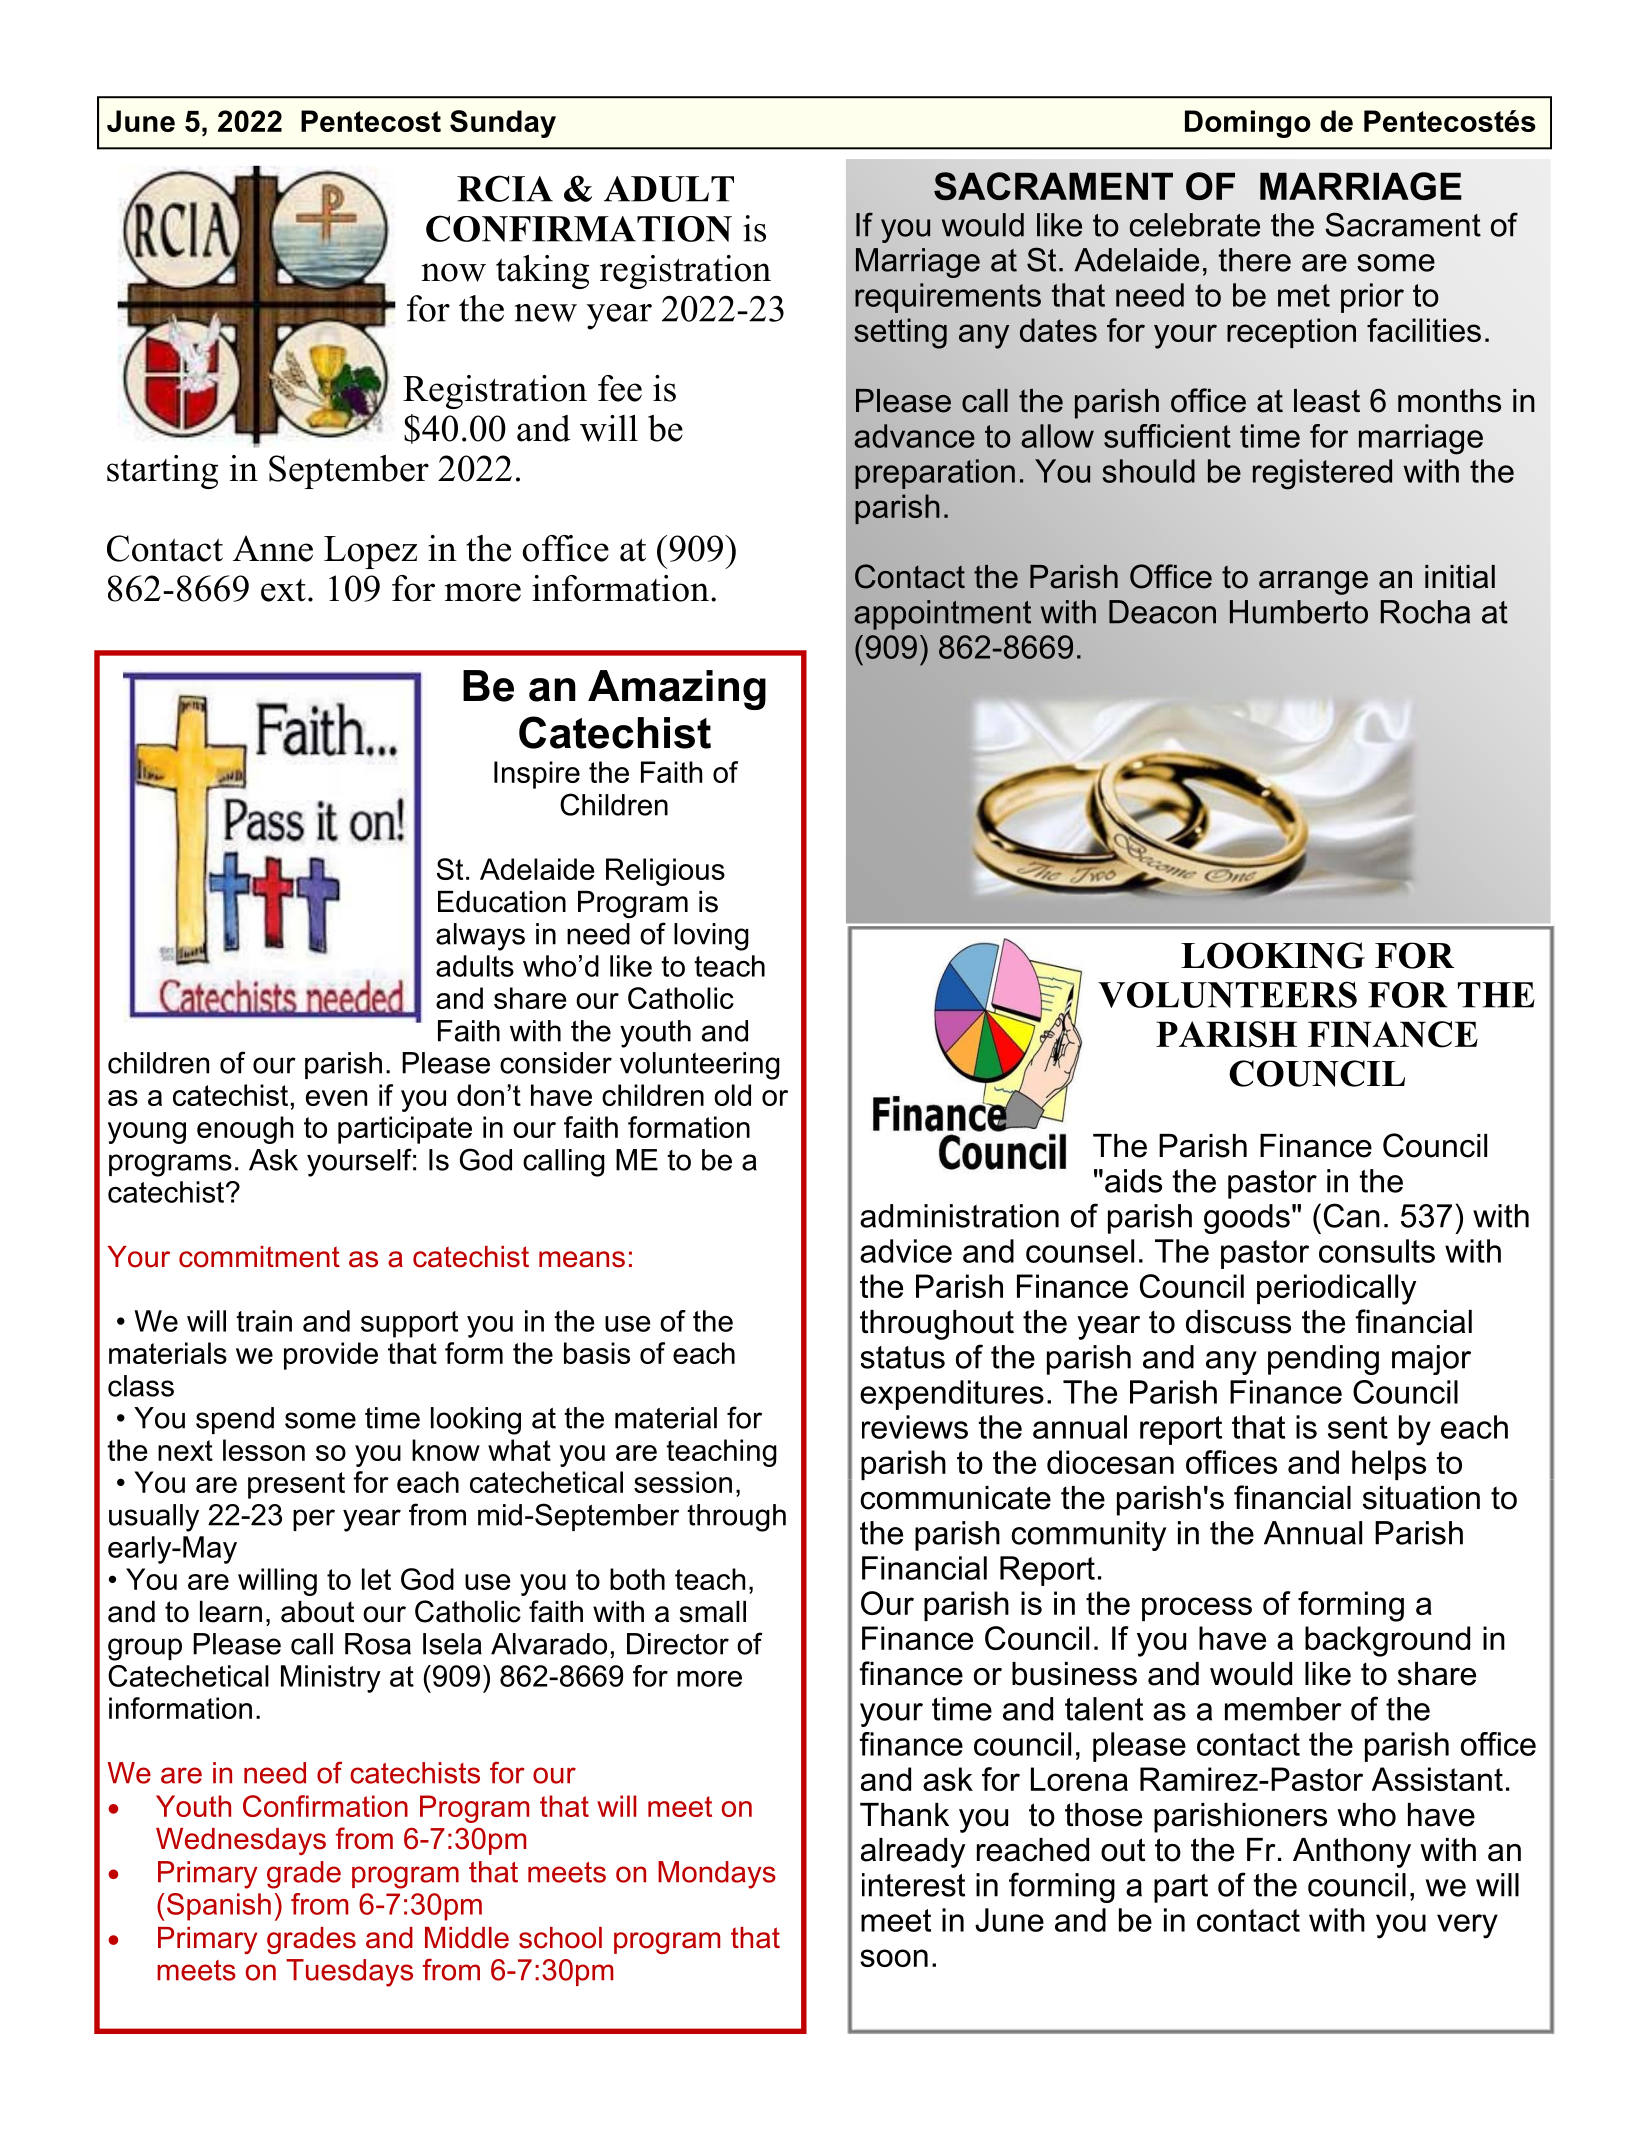  I want to click on Anthony, so click(1352, 1853).
